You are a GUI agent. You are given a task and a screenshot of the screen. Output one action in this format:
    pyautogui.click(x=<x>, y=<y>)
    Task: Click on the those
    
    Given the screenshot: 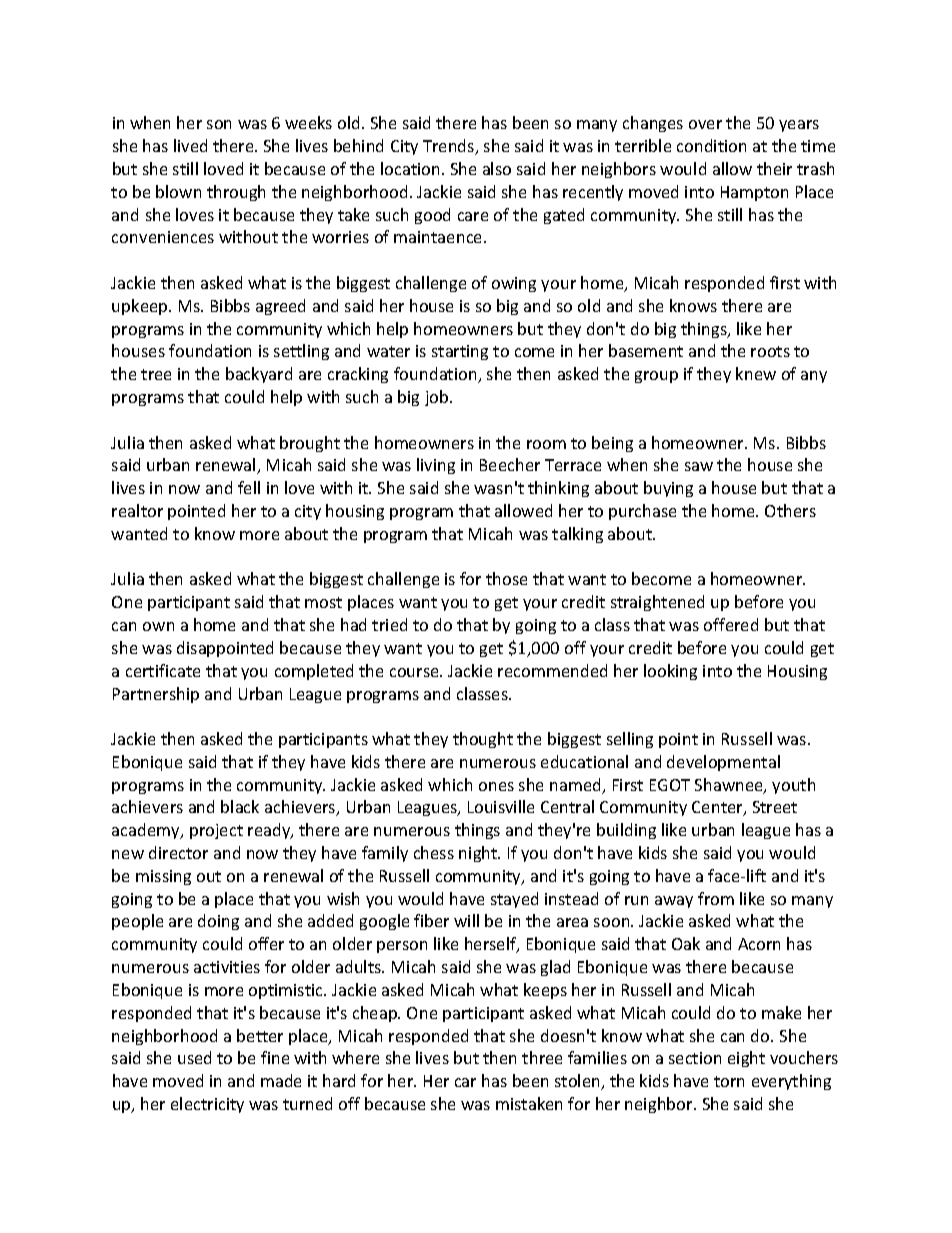 What is the action you would take?
    pyautogui.click(x=506, y=578)
